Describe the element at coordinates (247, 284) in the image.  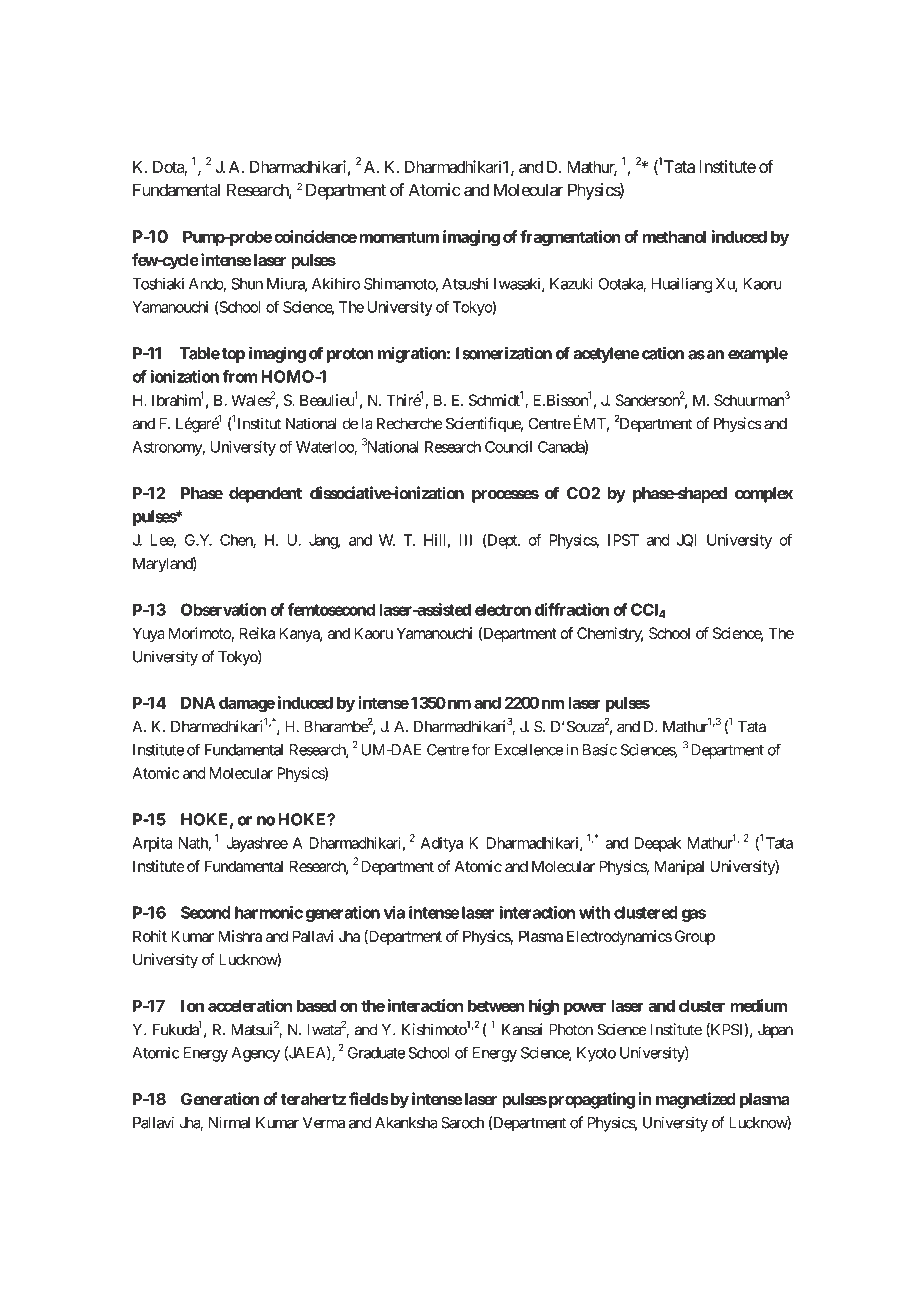
I see `Shun` at that location.
